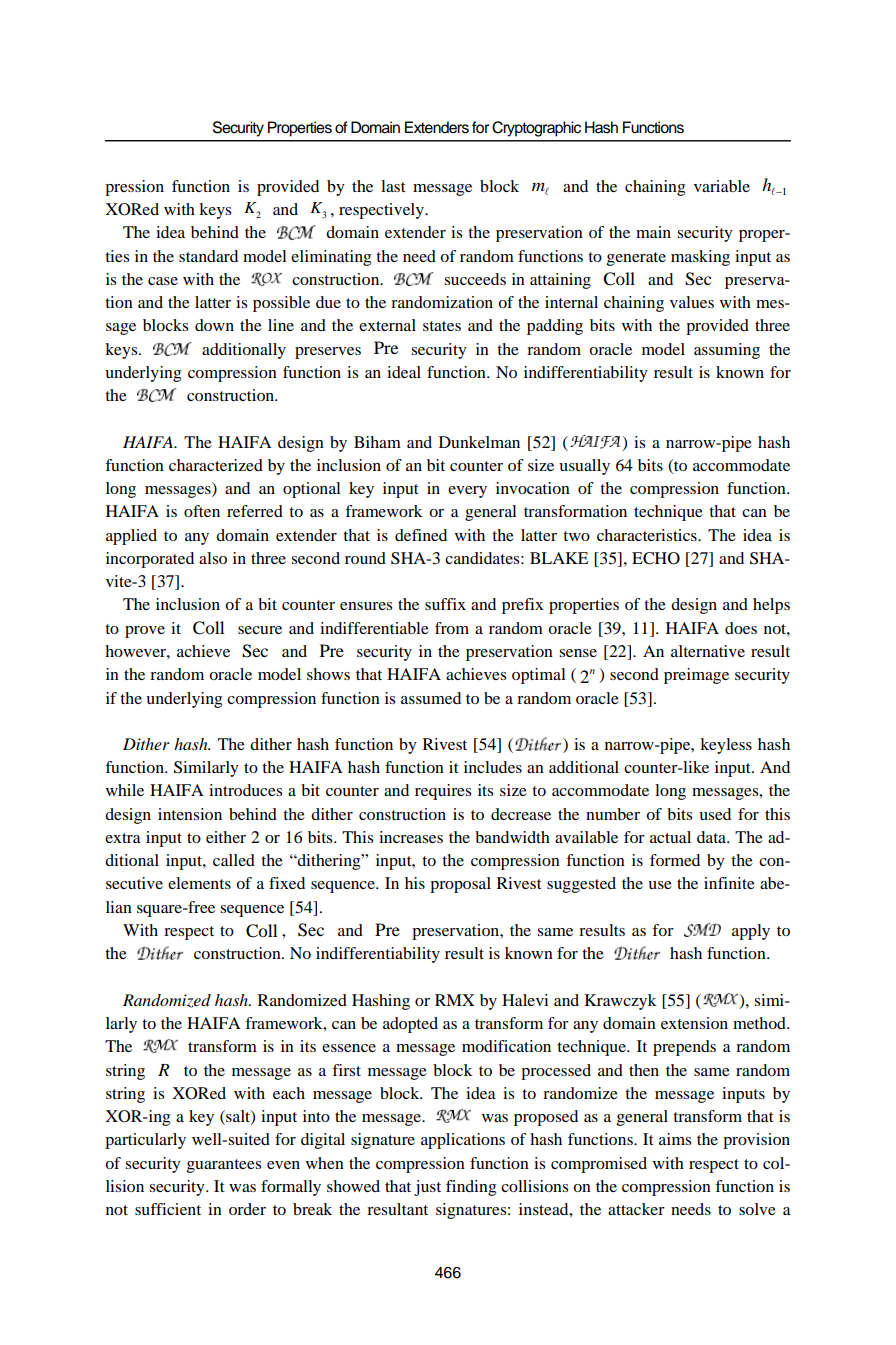 The image size is (896, 1345). What do you see at coordinates (431, 698) in the screenshot?
I see `assumed` at bounding box center [431, 698].
